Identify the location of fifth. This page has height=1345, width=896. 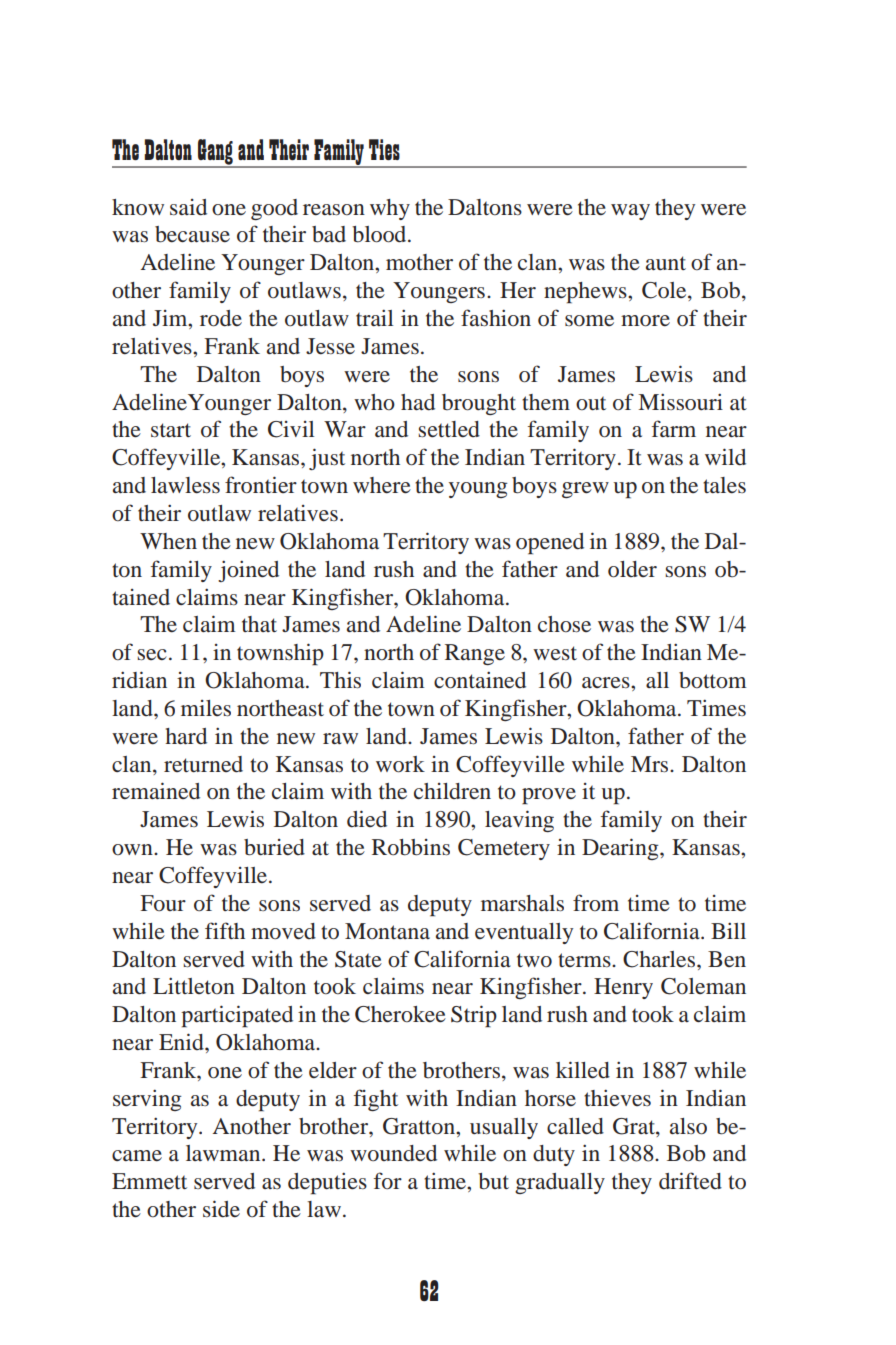
(225, 930).
